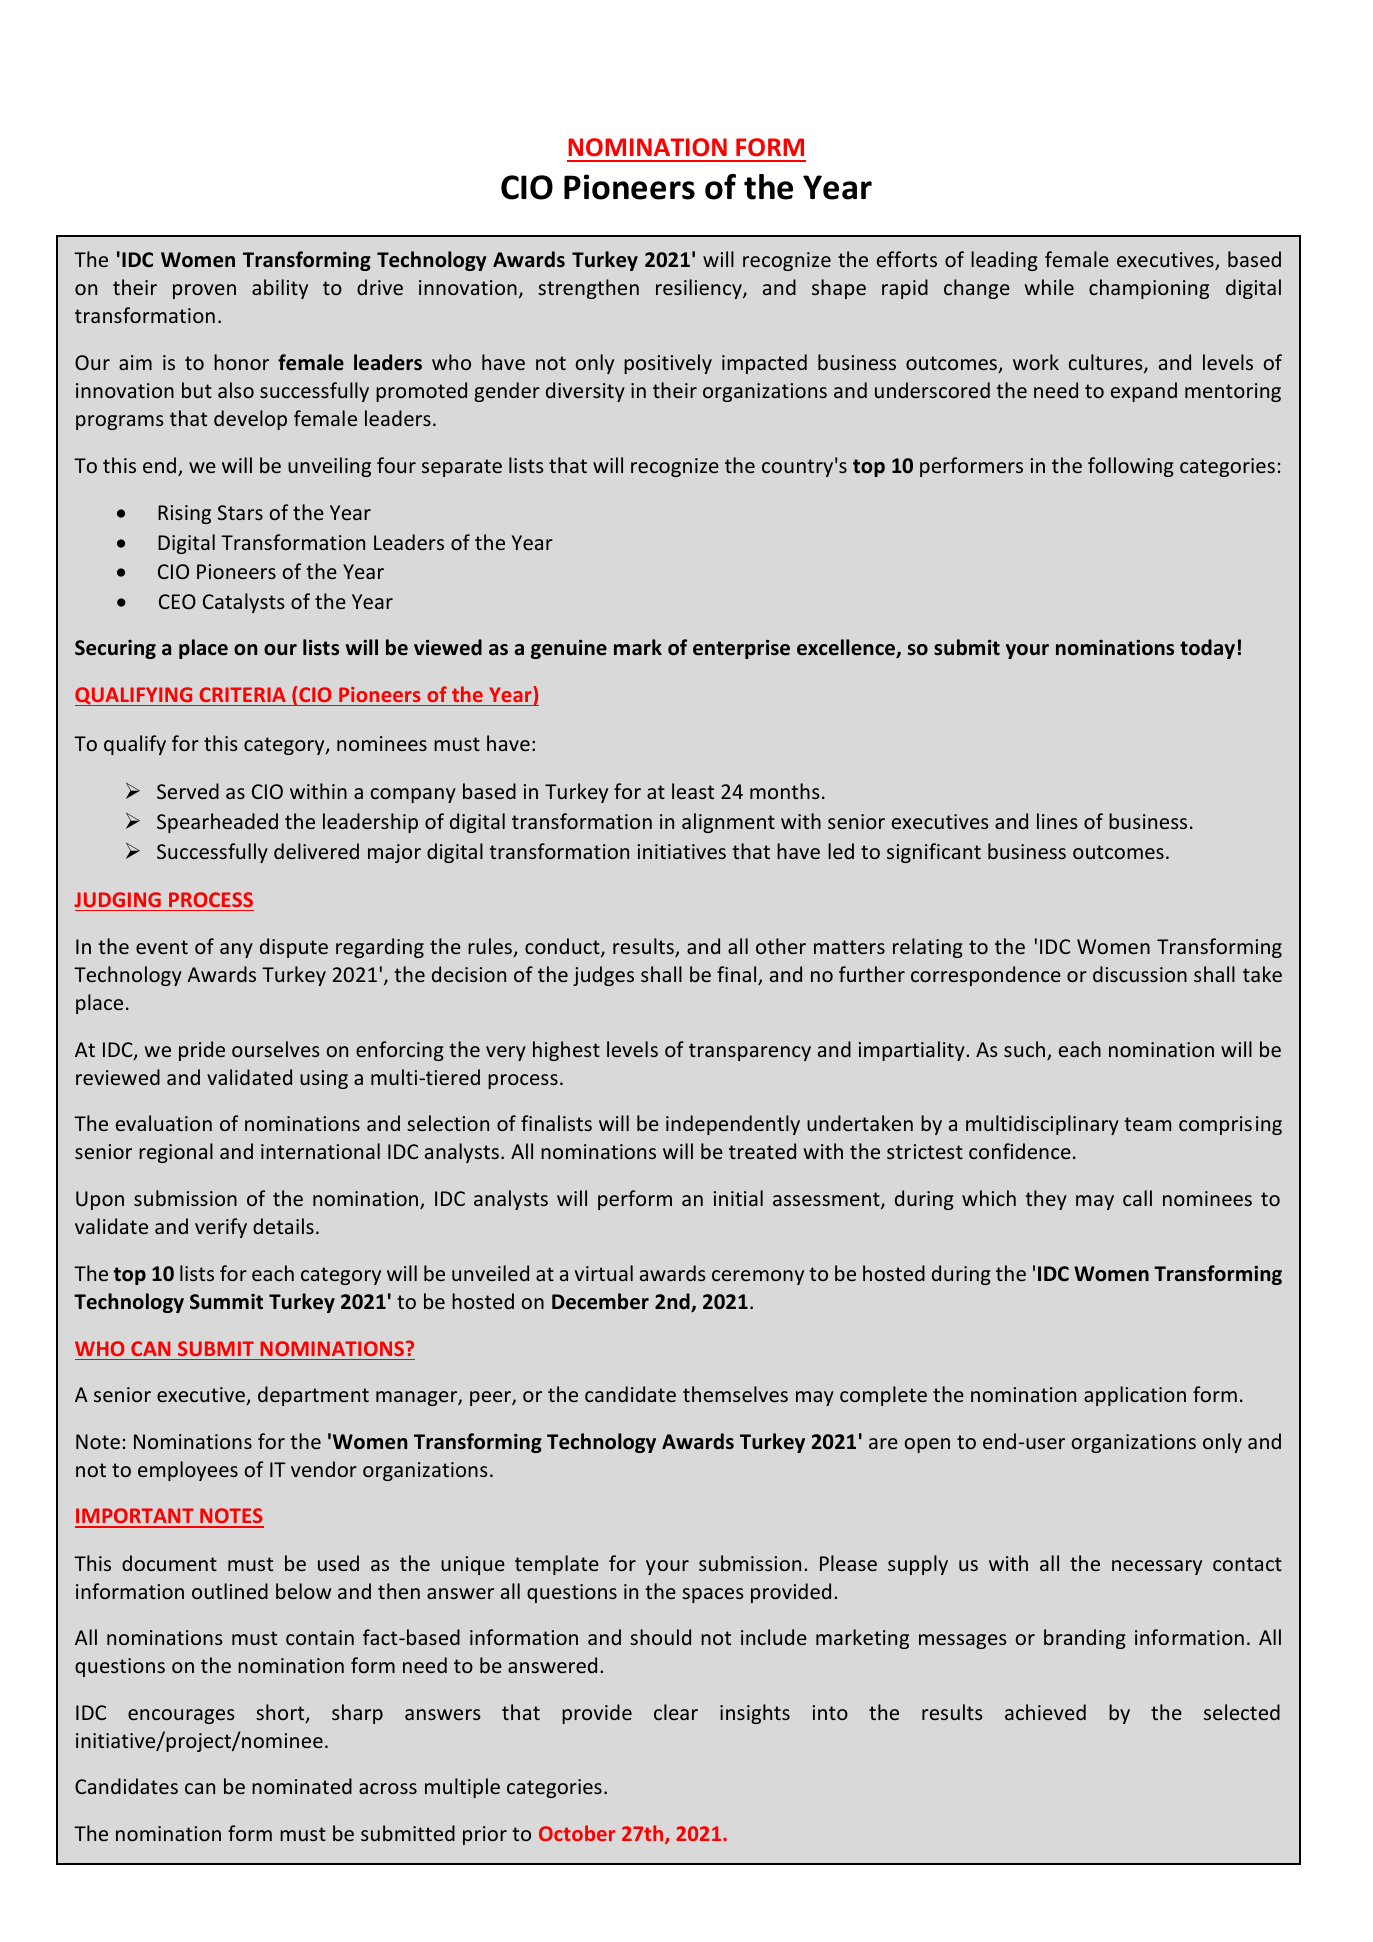 The width and height of the screenshot is (1373, 1942). What do you see at coordinates (735, 1394) in the screenshot?
I see `themselves` at bounding box center [735, 1394].
